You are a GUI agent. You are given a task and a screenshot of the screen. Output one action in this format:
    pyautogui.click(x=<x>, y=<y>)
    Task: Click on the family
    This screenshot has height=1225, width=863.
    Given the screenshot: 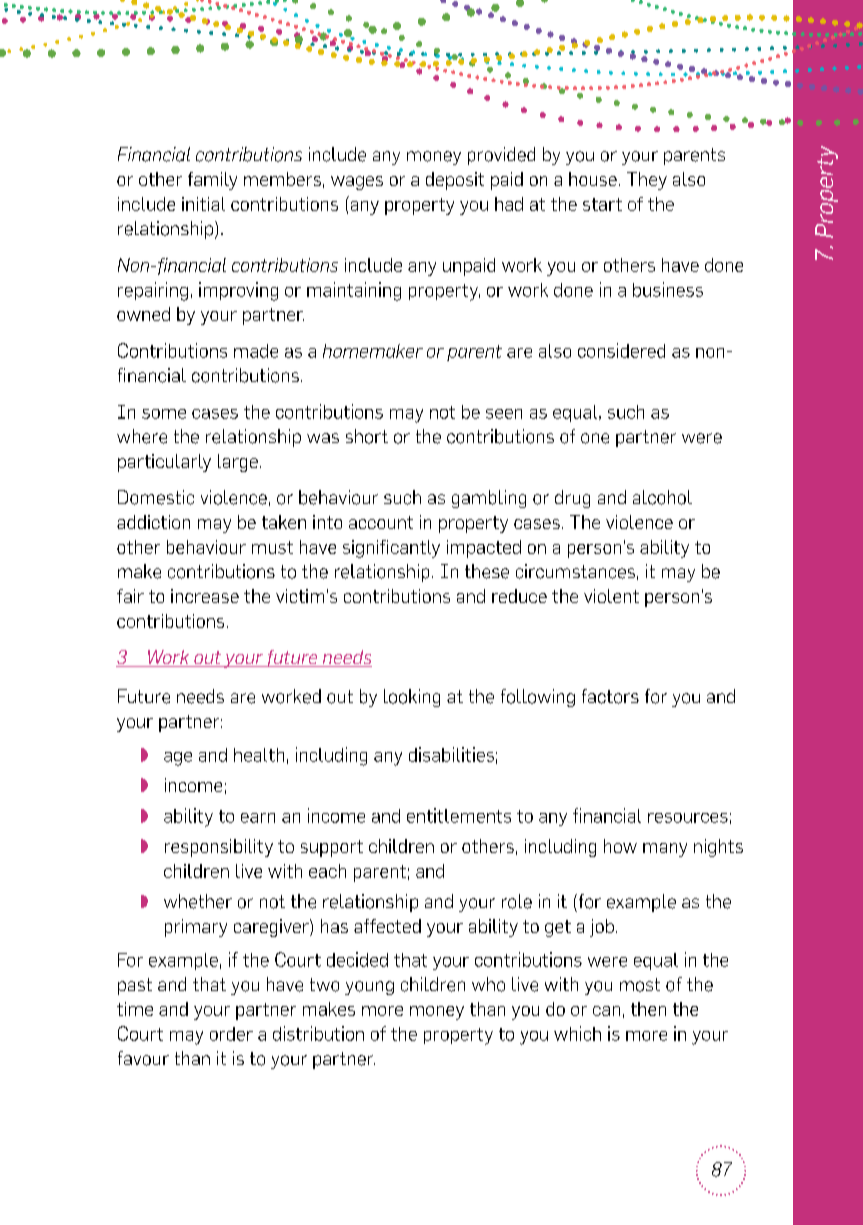 What is the action you would take?
    pyautogui.click(x=212, y=181)
